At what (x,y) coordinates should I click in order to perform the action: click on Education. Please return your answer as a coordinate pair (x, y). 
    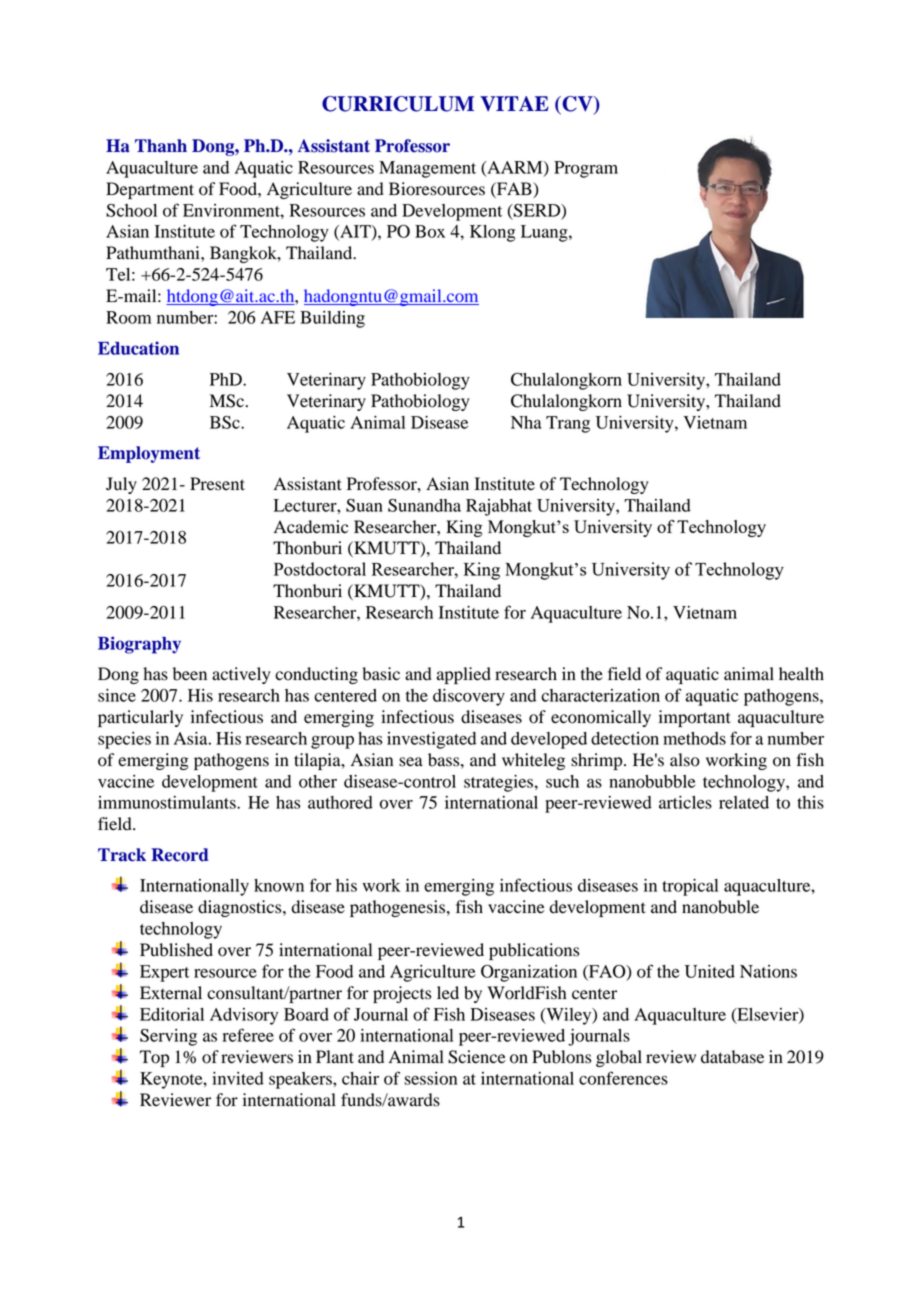
    Looking at the image, I should click on (138, 348).
